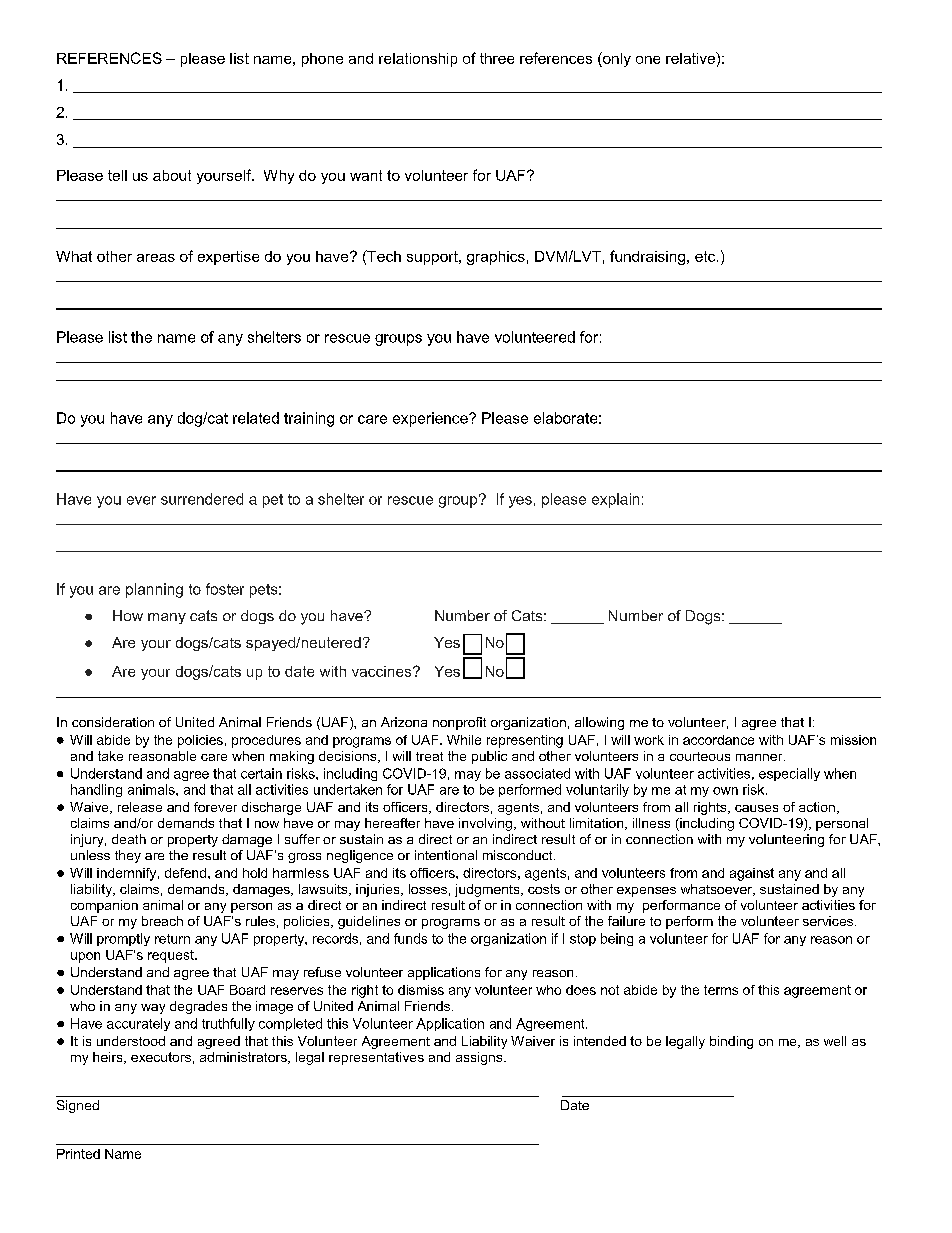  What do you see at coordinates (480, 1058) in the image?
I see `assigns` at bounding box center [480, 1058].
